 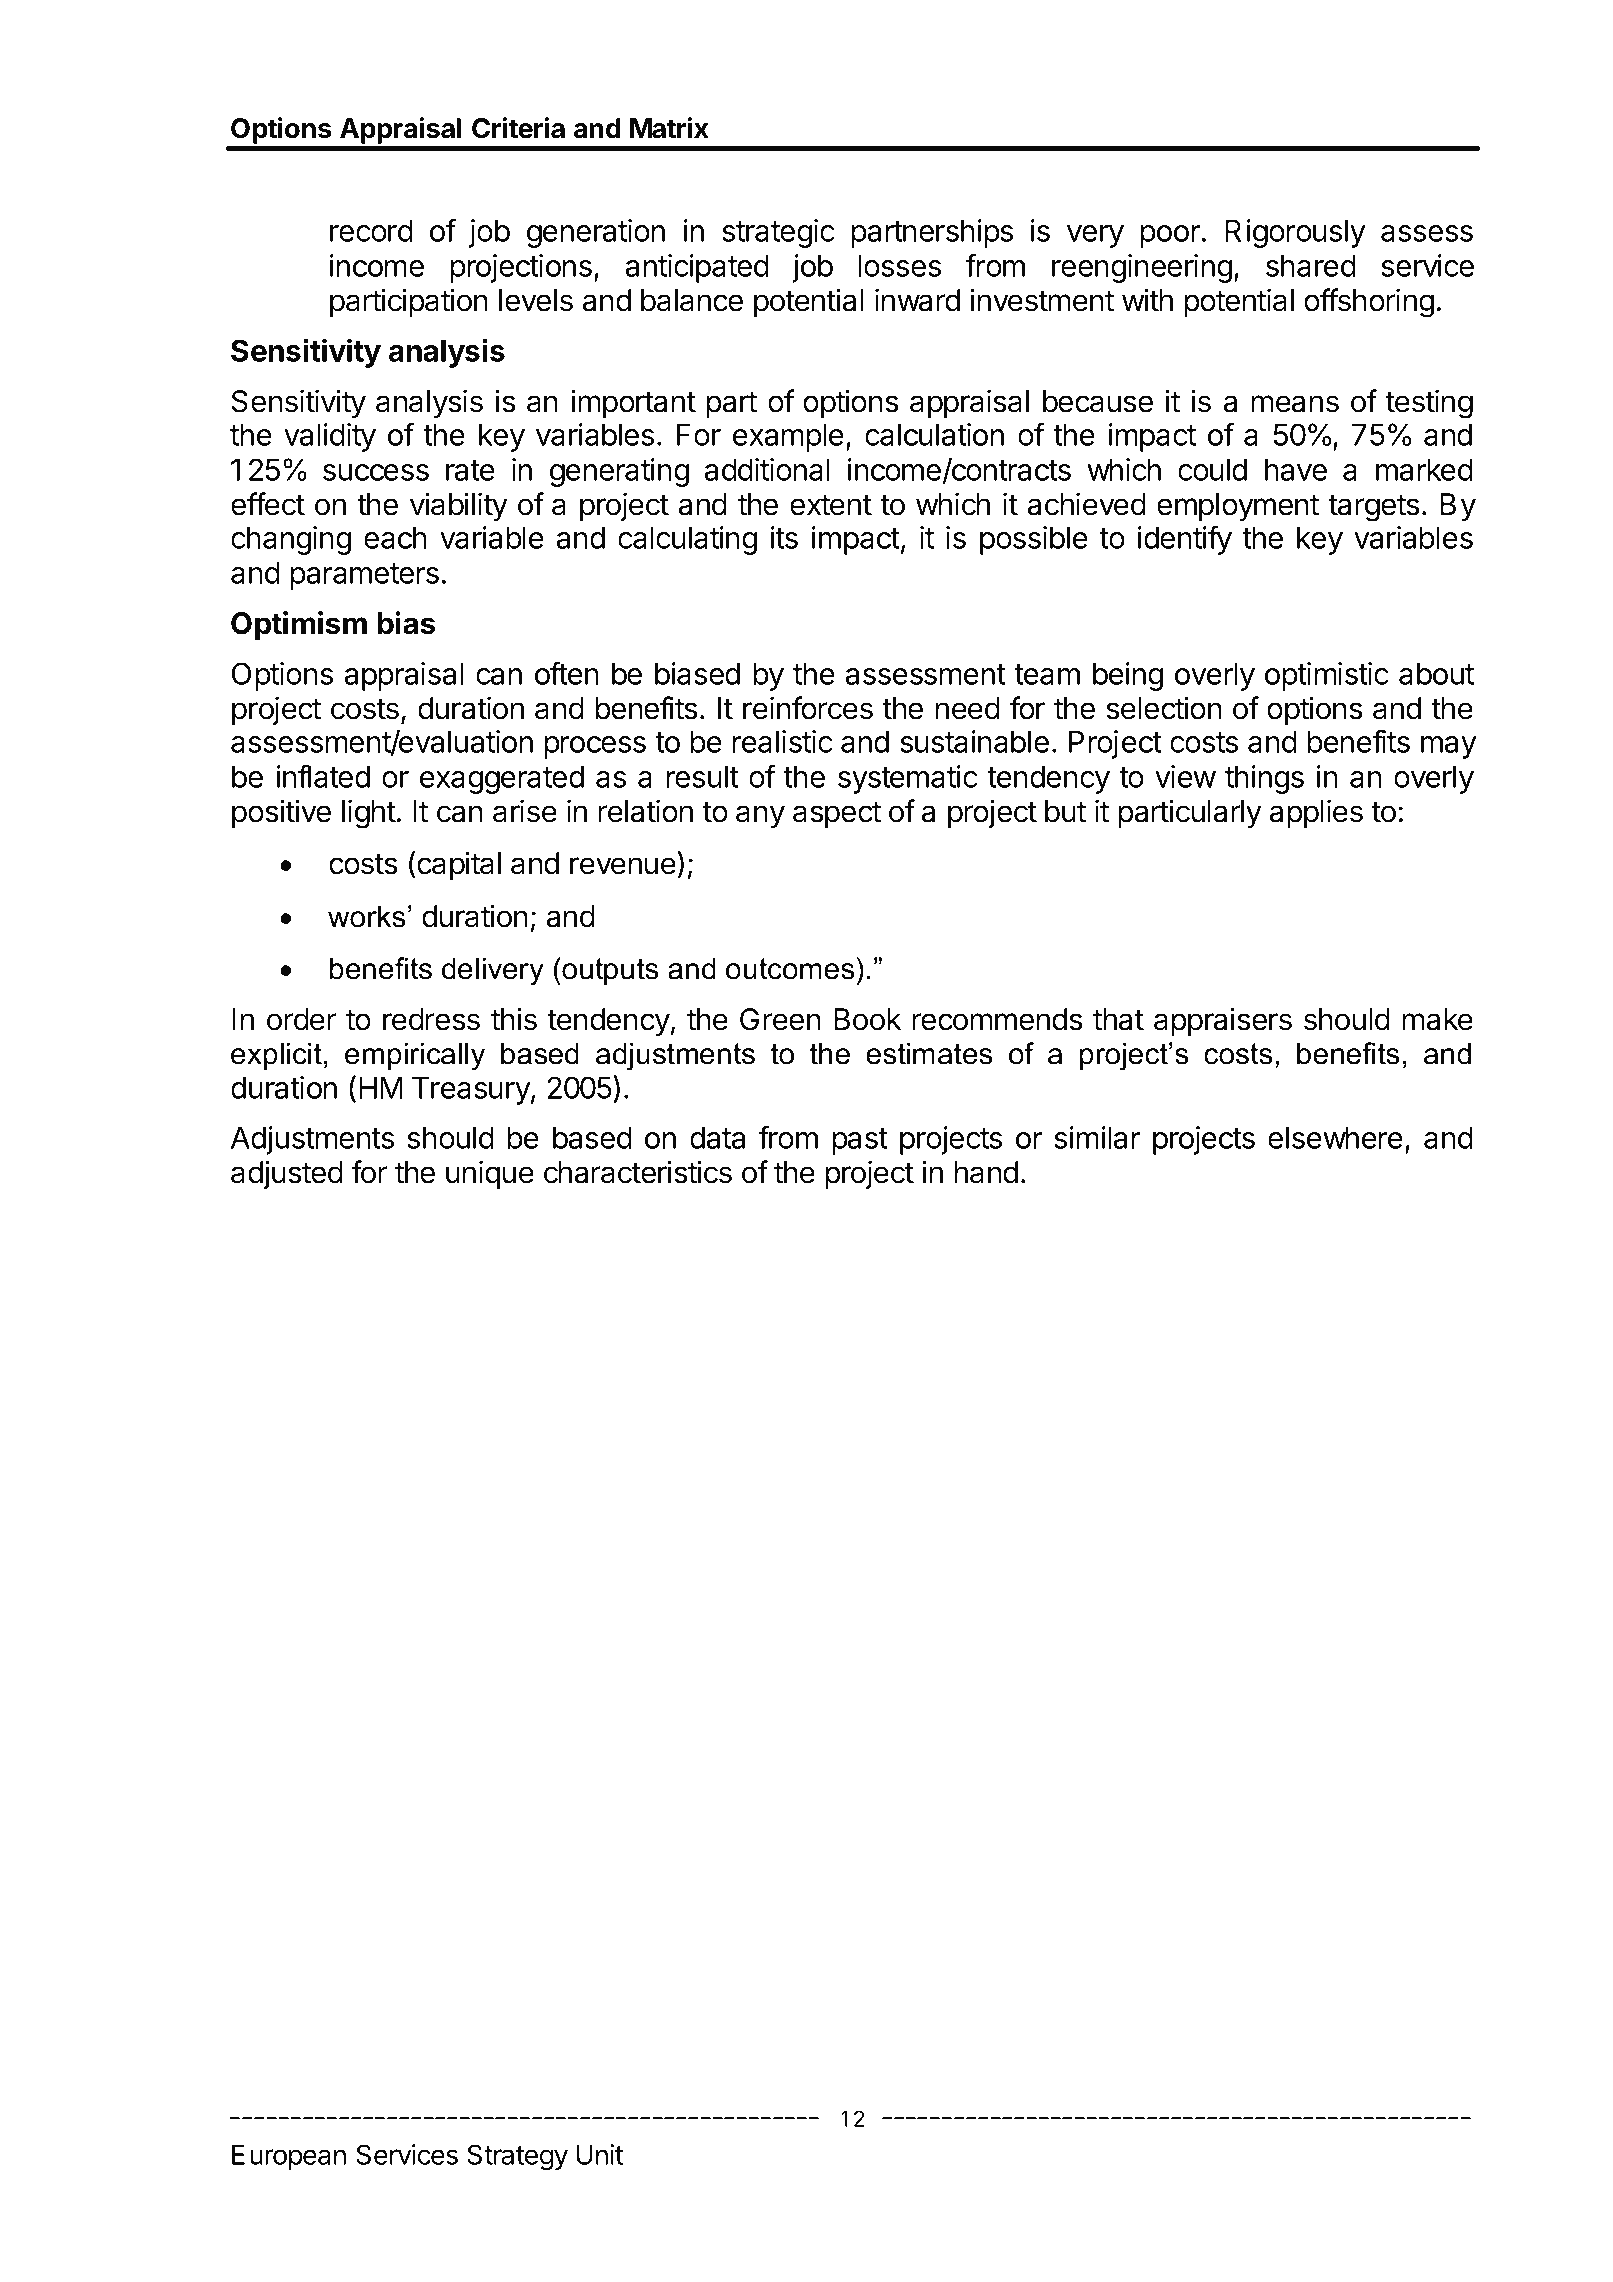 What do you see at coordinates (490, 1174) in the screenshot?
I see `unique` at bounding box center [490, 1174].
